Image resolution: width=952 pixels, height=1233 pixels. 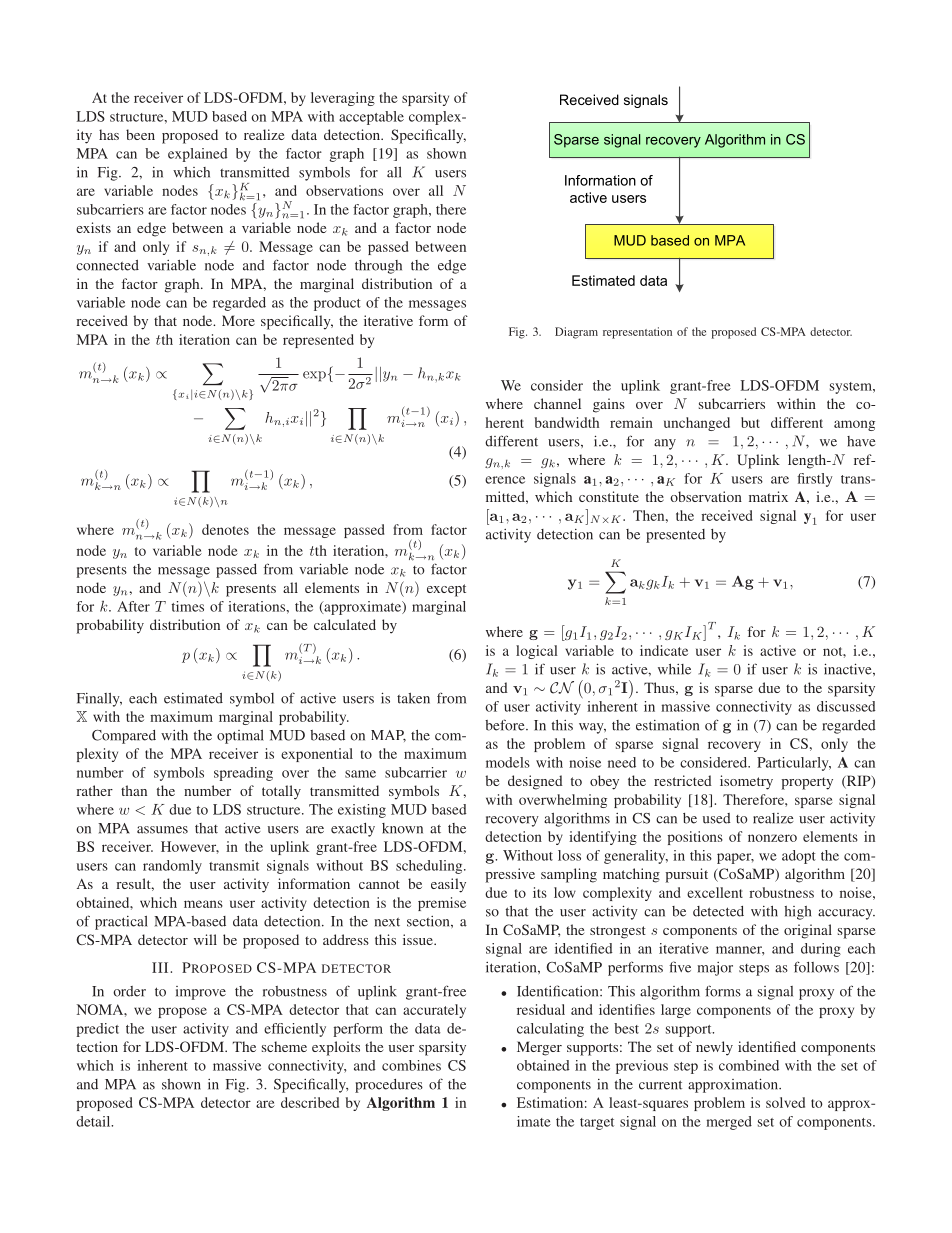 What do you see at coordinates (371, 118) in the screenshot?
I see `acceptable` at bounding box center [371, 118].
